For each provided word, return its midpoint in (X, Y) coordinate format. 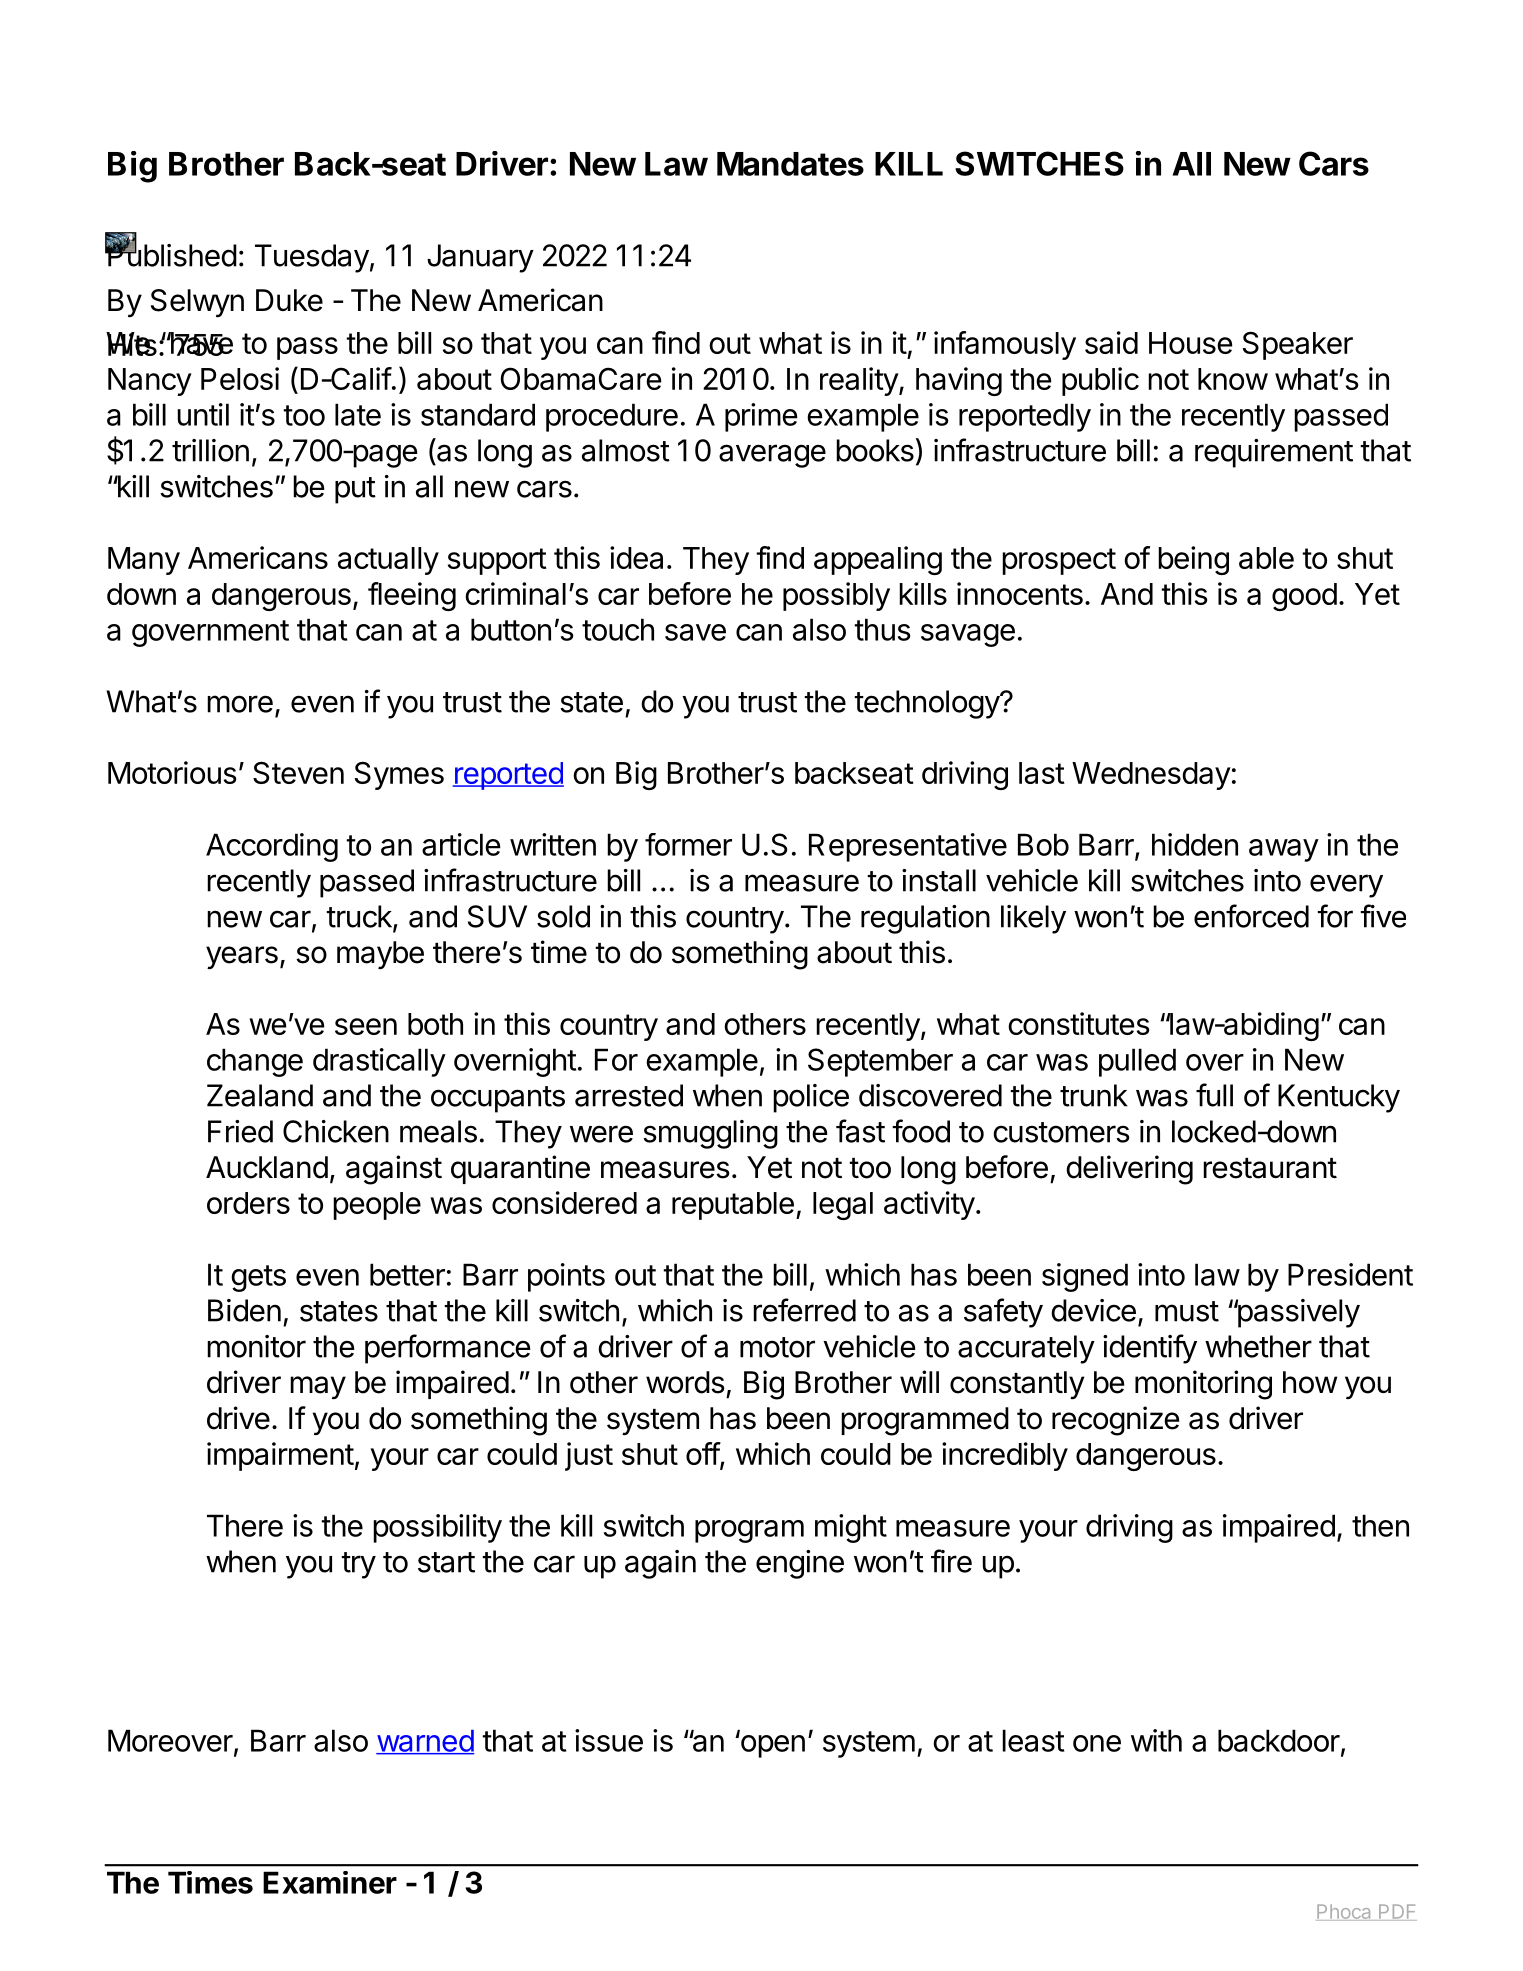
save (695, 632)
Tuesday (312, 258)
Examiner (330, 1882)
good (1304, 597)
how (1310, 1382)
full (1214, 1095)
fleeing (412, 596)
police (811, 1098)
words (685, 1382)
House (1191, 343)
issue (609, 1740)
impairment (280, 1456)
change (255, 1062)
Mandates (790, 164)
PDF (1397, 1912)
